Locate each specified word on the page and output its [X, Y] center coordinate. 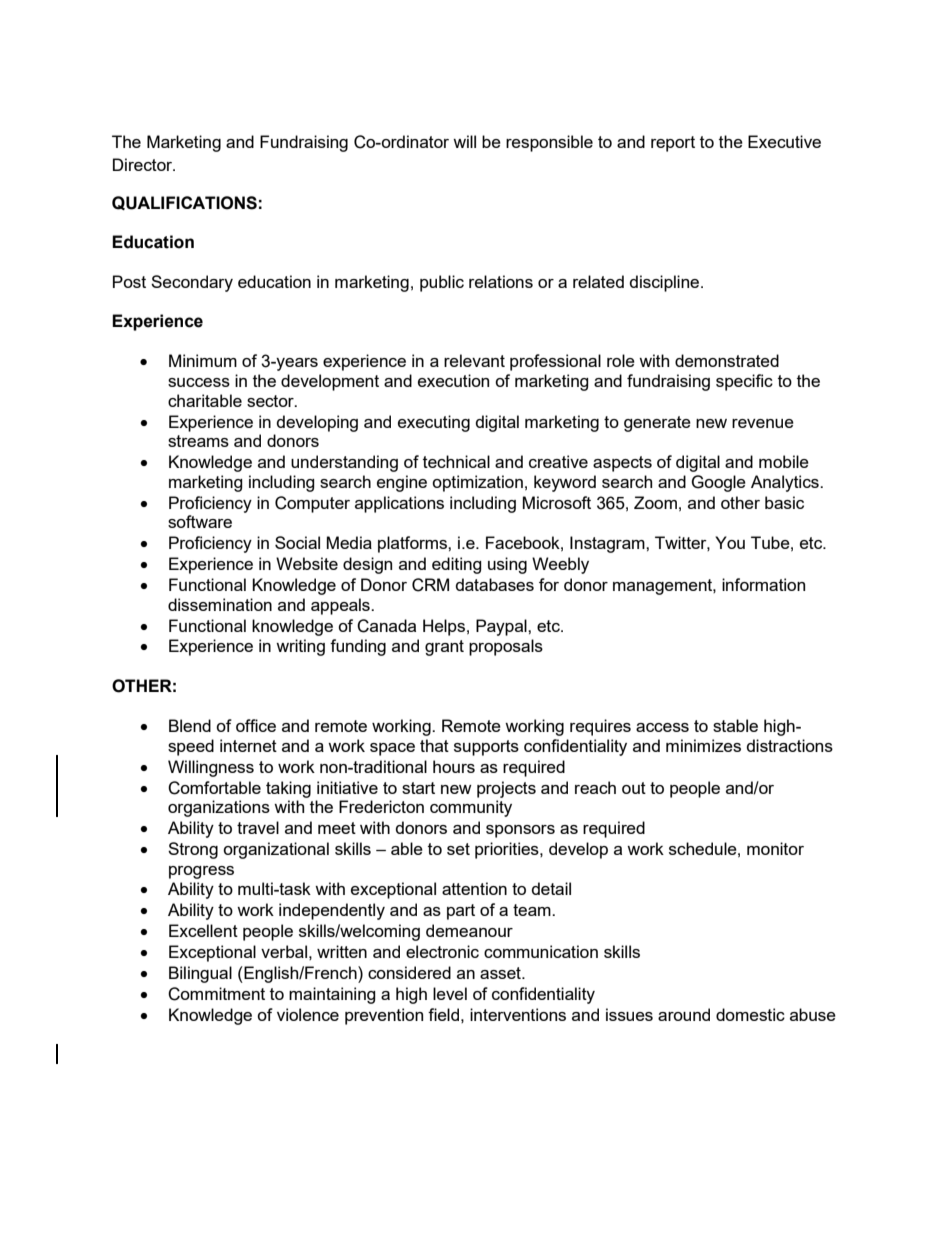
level [450, 993]
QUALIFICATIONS [184, 203]
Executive [784, 141]
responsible [549, 143]
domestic [750, 1014]
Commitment [216, 994]
